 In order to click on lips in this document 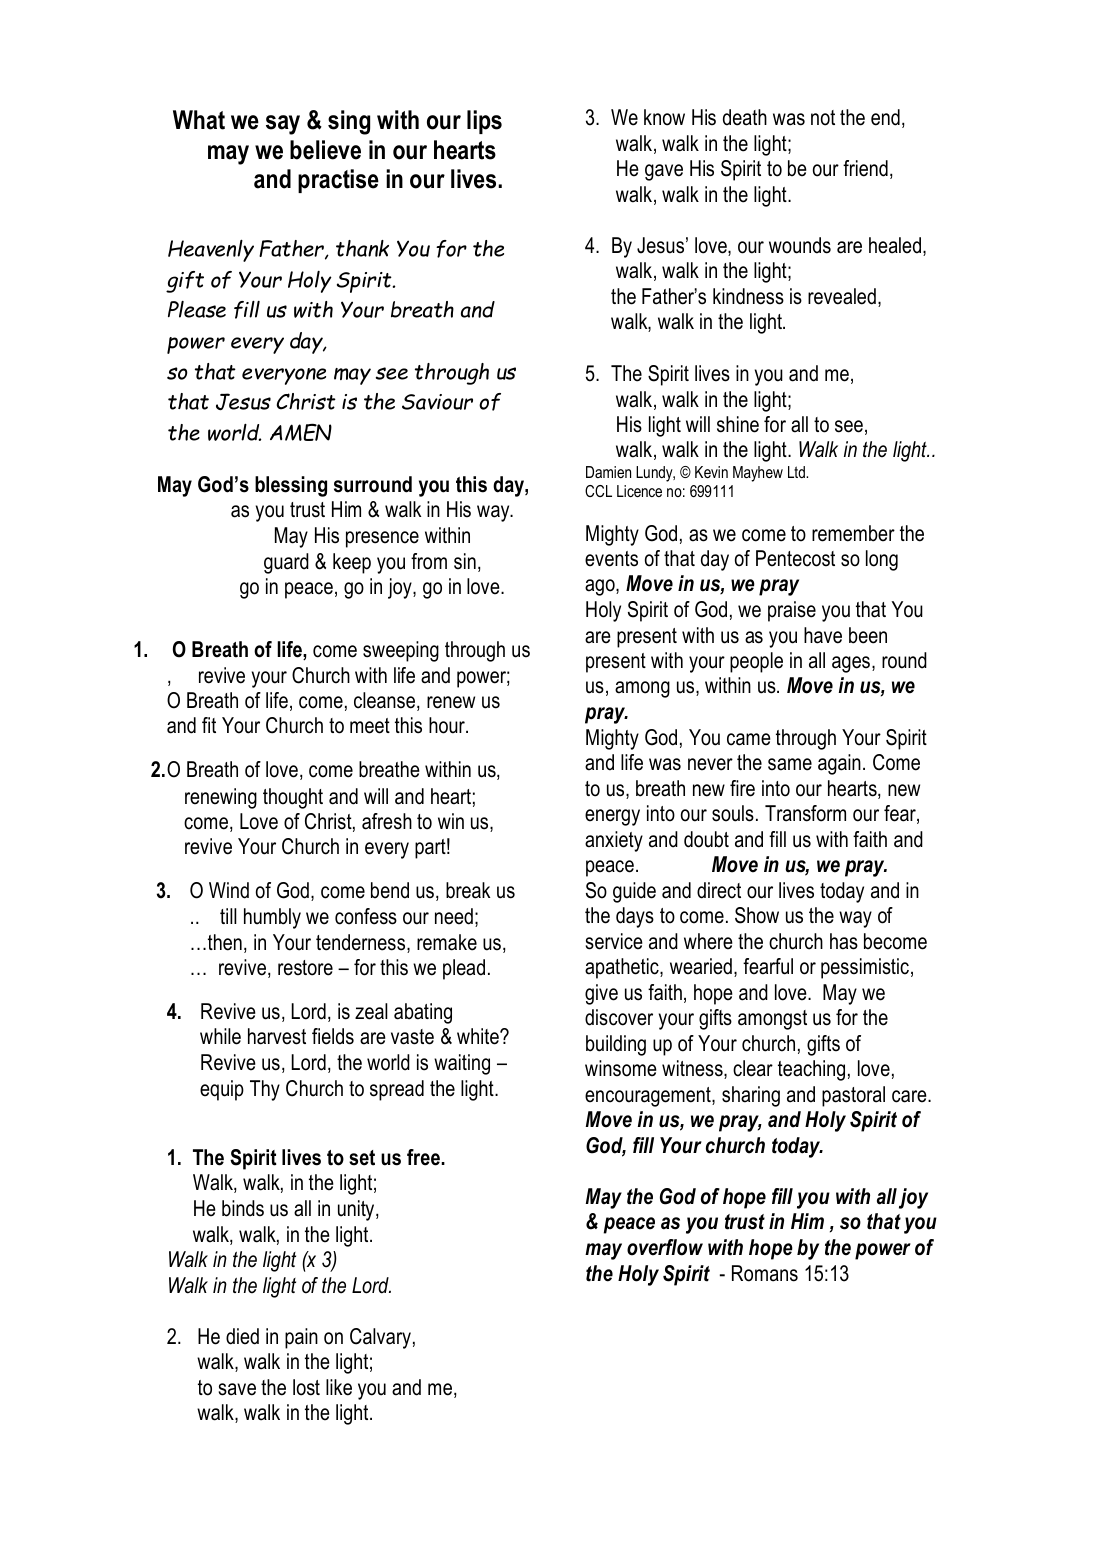, I will do `click(484, 122)`.
